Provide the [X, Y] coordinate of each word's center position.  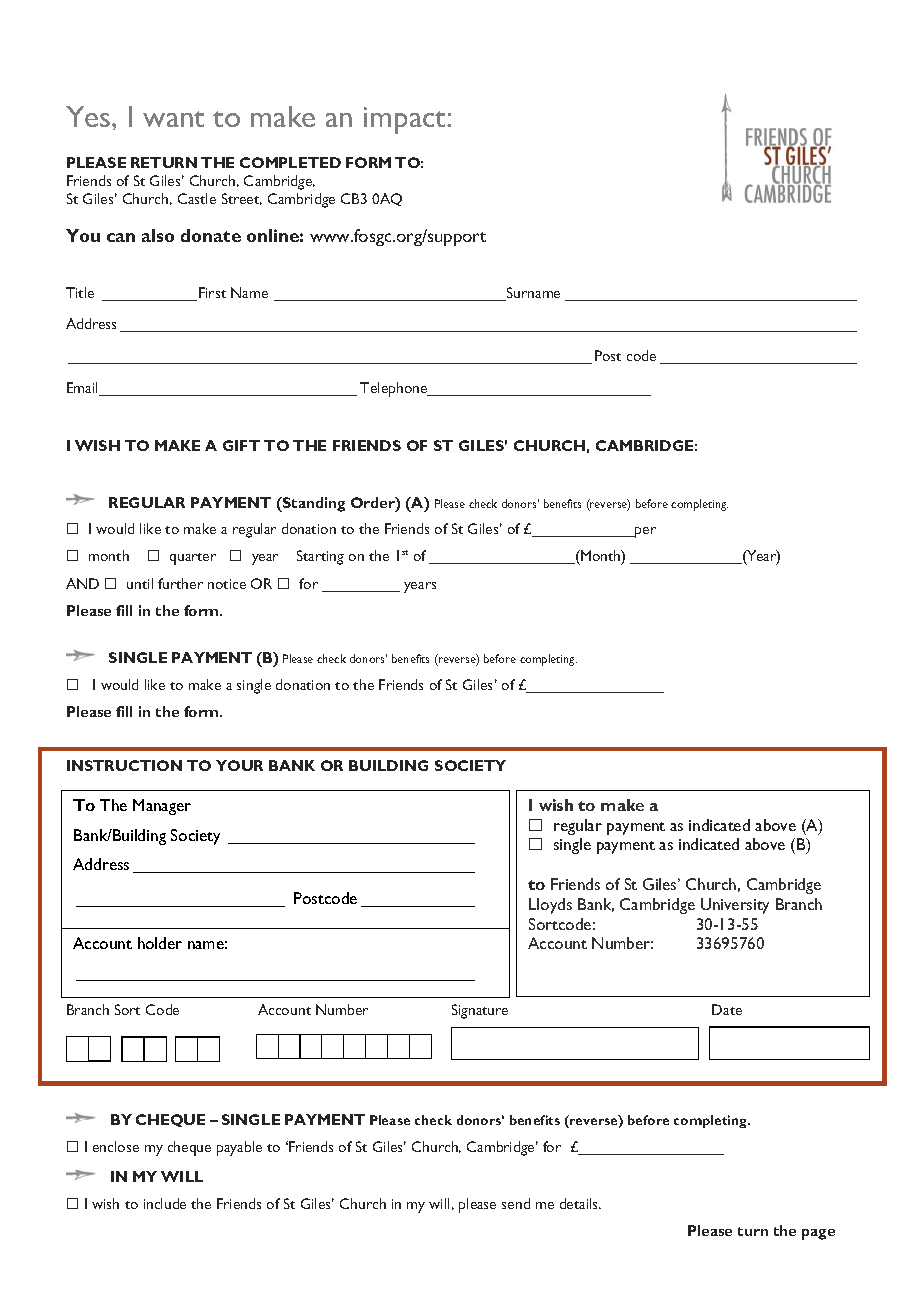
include [165, 1203]
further [180, 583]
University [735, 906]
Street [242, 199]
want [173, 119]
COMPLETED [290, 162]
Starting [320, 557]
